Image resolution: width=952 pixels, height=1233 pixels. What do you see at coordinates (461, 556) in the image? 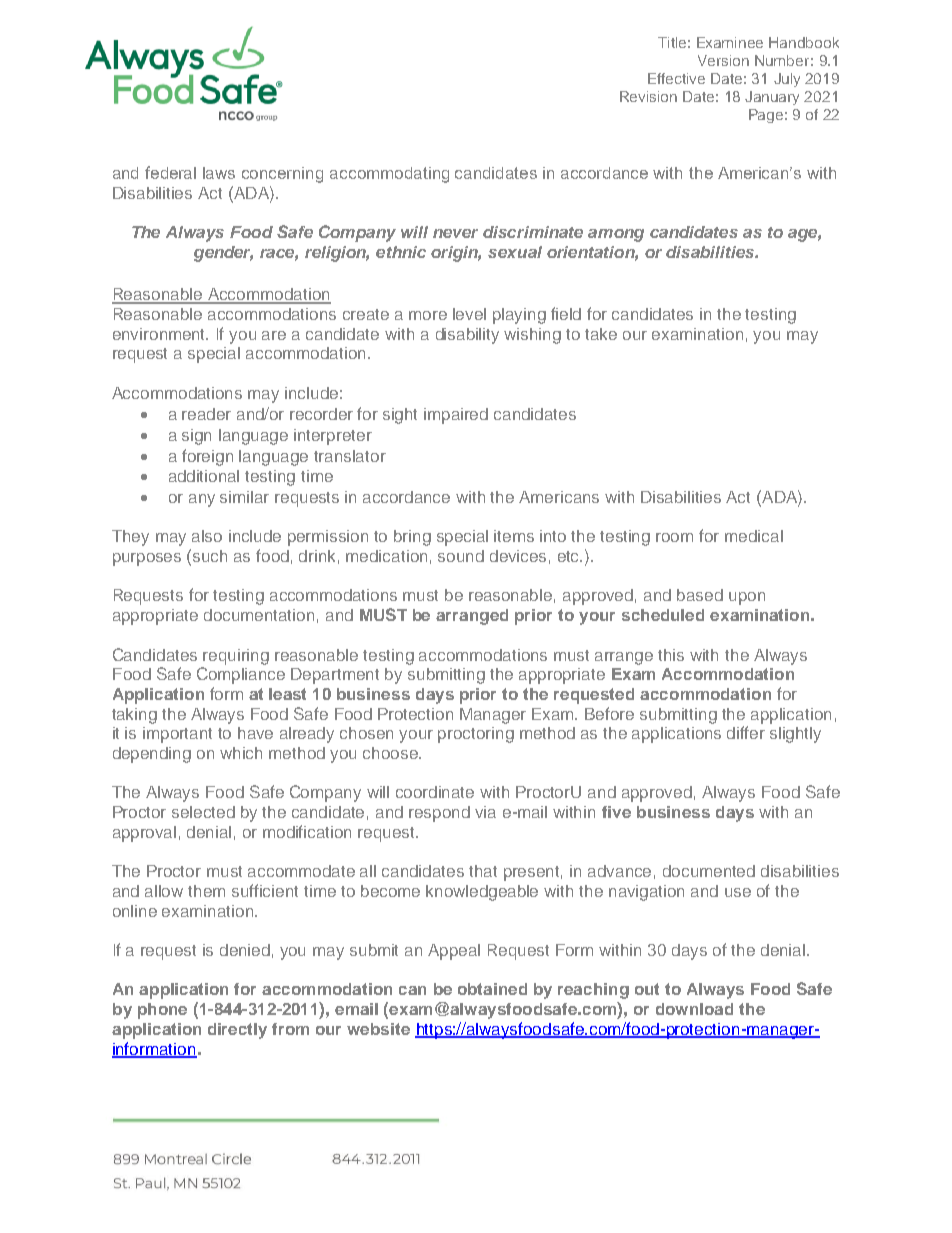
I see `sound` at bounding box center [461, 556].
